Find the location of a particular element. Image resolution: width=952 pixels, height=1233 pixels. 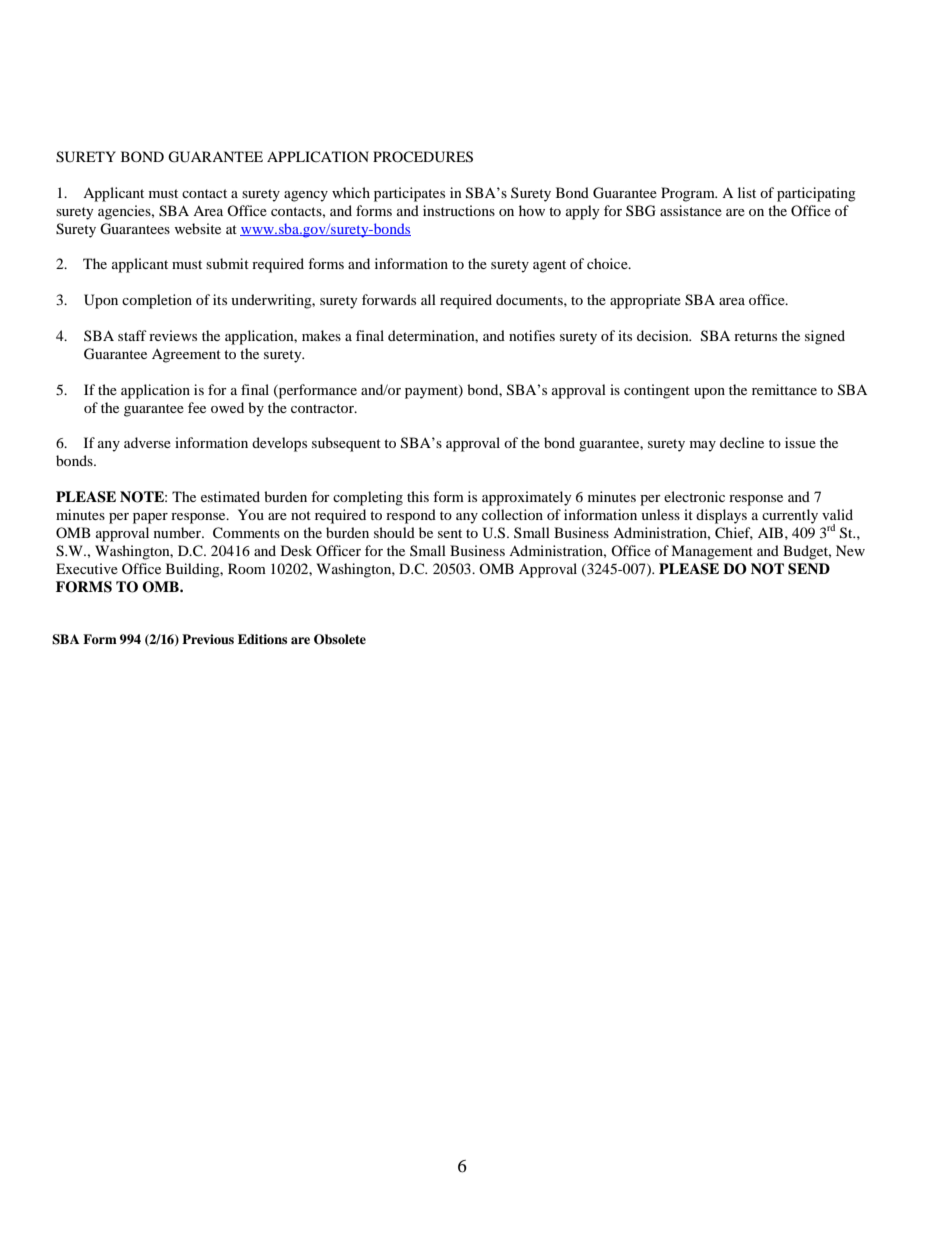

reviews is located at coordinates (173, 335).
